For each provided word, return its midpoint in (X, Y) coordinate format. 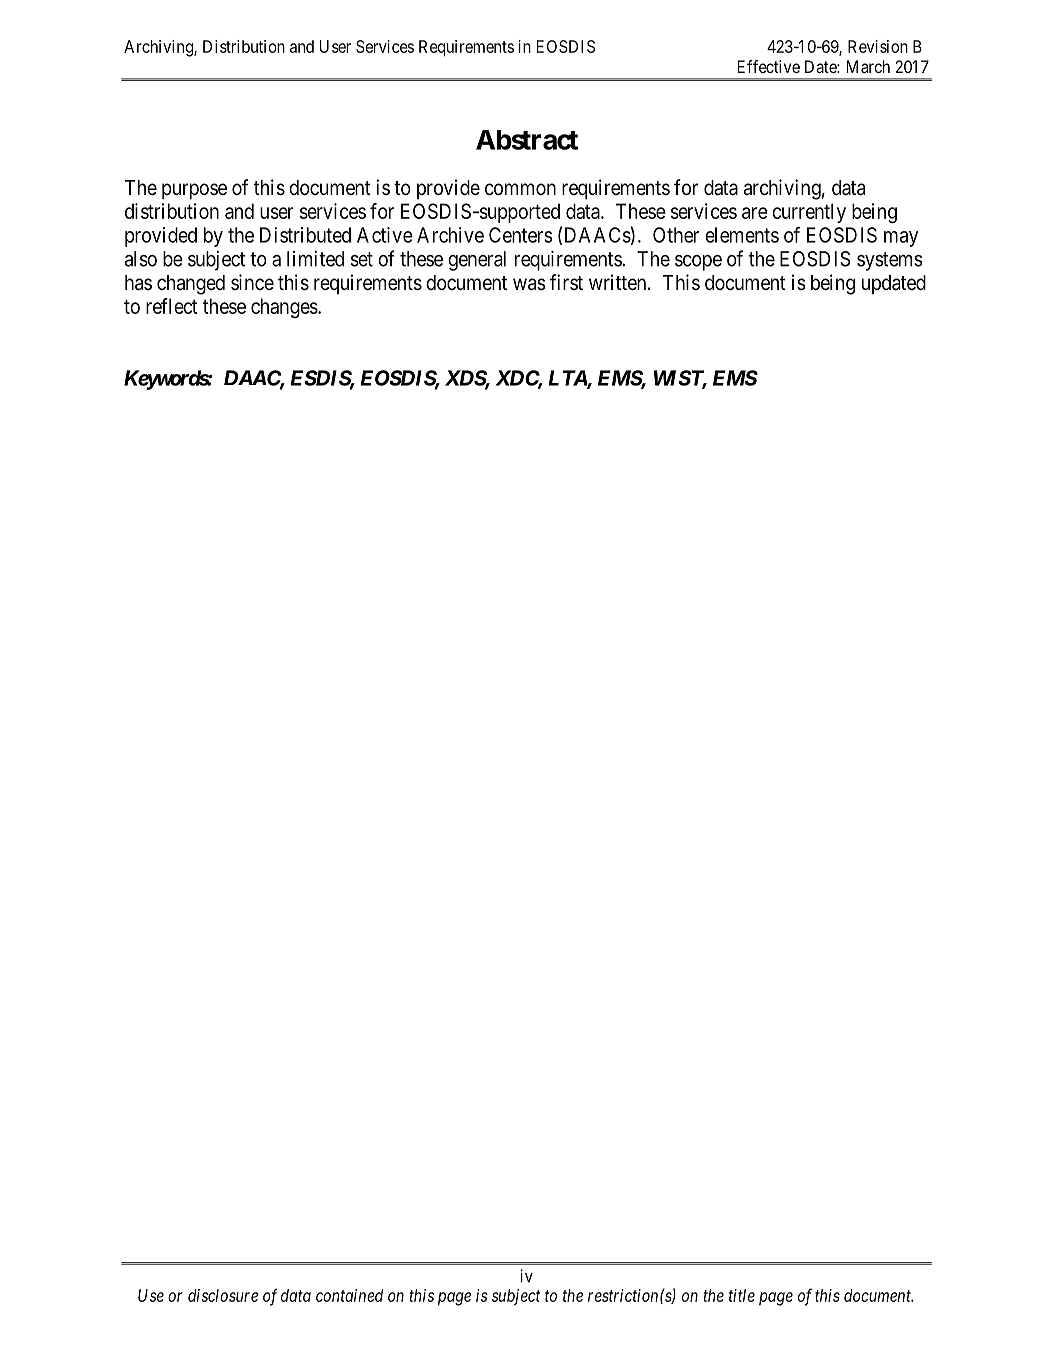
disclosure (223, 1295)
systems (889, 261)
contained (349, 1295)
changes (285, 308)
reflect (172, 306)
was (529, 284)
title (742, 1295)
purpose (194, 191)
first (566, 282)
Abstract (527, 140)
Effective (769, 66)
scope (698, 263)
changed (191, 285)
